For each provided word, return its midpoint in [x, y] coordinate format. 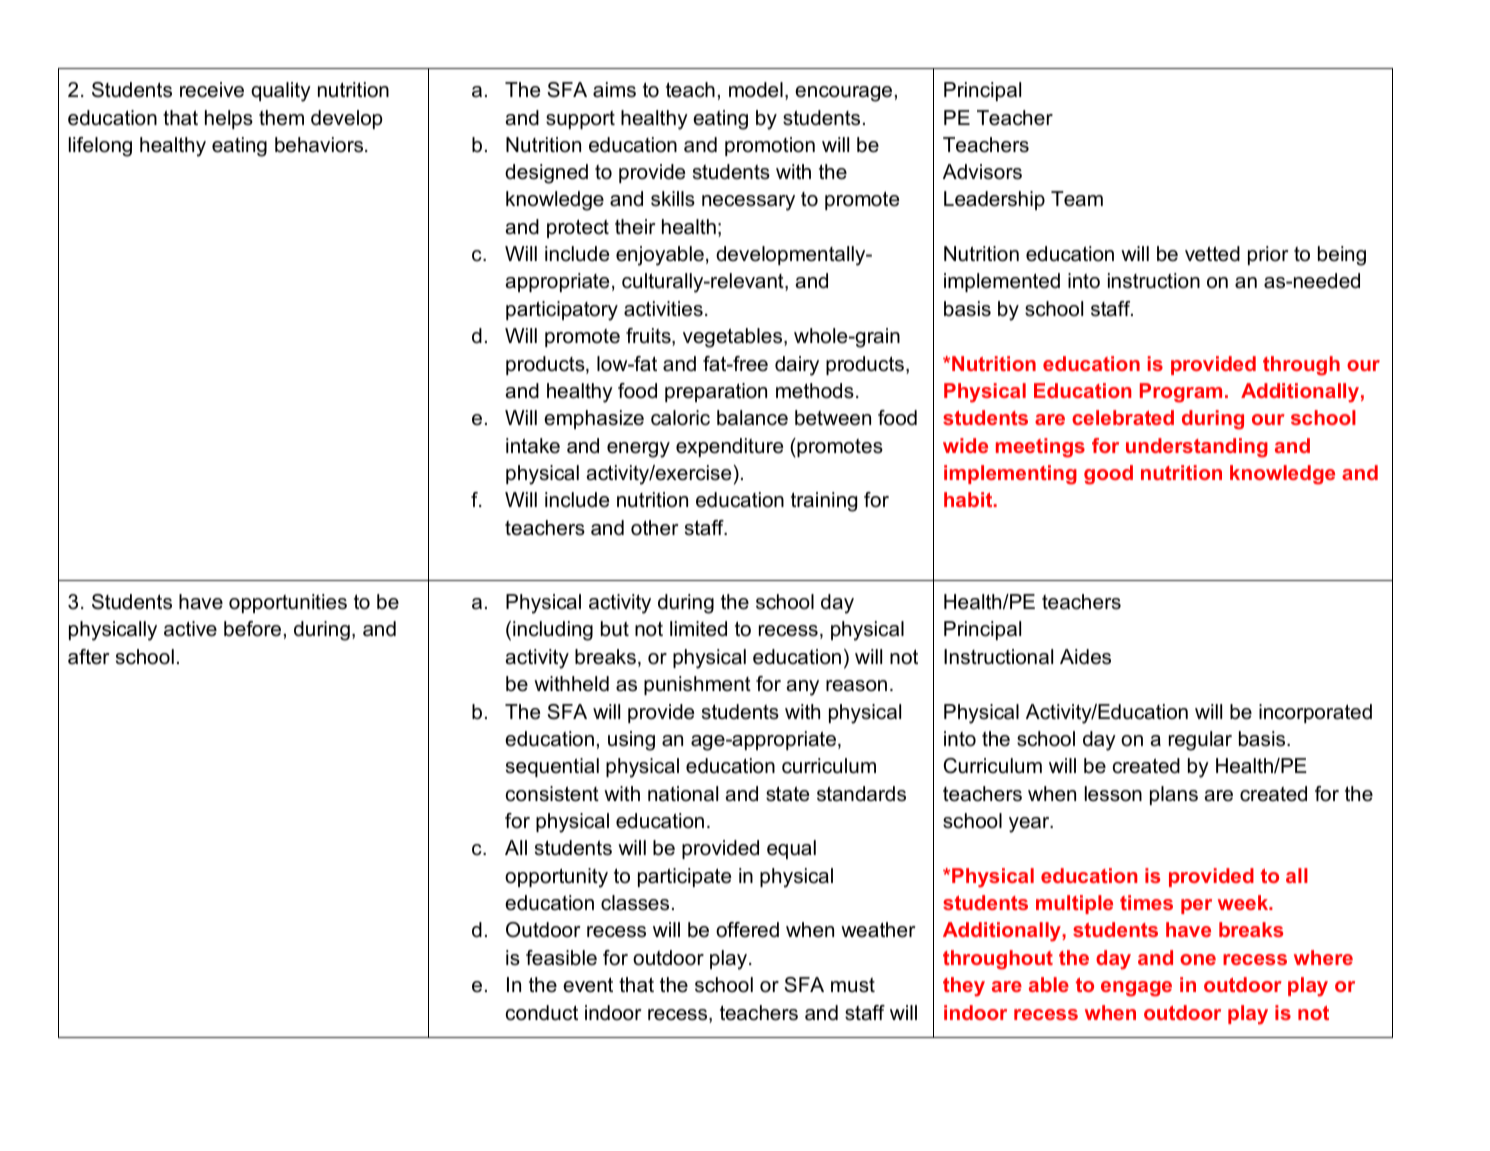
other [655, 528]
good [1108, 475]
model [756, 90]
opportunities [288, 603]
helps [229, 119]
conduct [542, 1013]
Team [1077, 199]
